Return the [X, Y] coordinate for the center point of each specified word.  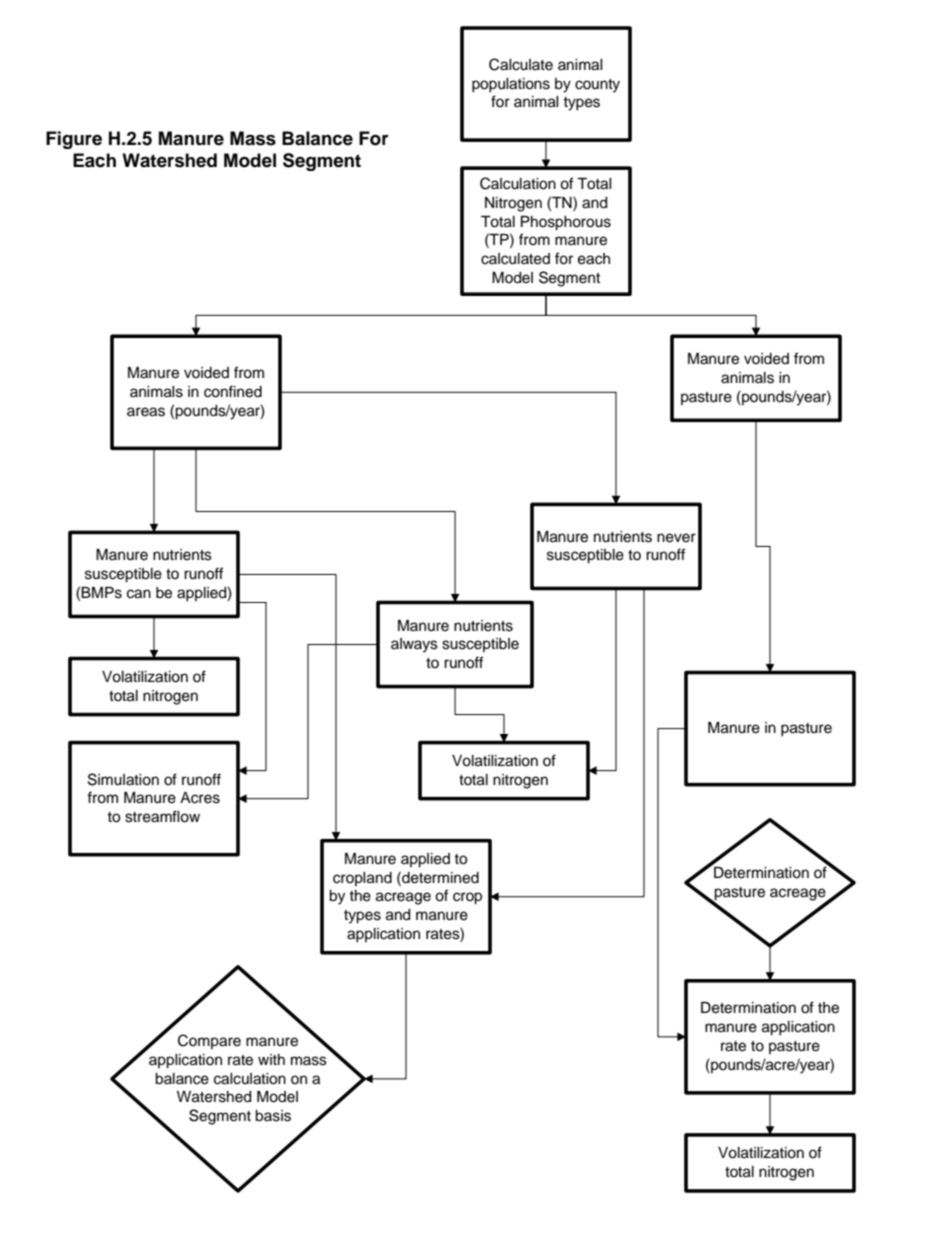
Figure [74, 140]
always [414, 645]
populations [511, 85]
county [597, 86]
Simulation [123, 779]
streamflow [162, 816]
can [139, 594]
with [271, 1059]
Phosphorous [566, 223]
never [676, 538]
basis [273, 1116]
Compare [209, 1041]
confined [233, 391]
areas [146, 412]
